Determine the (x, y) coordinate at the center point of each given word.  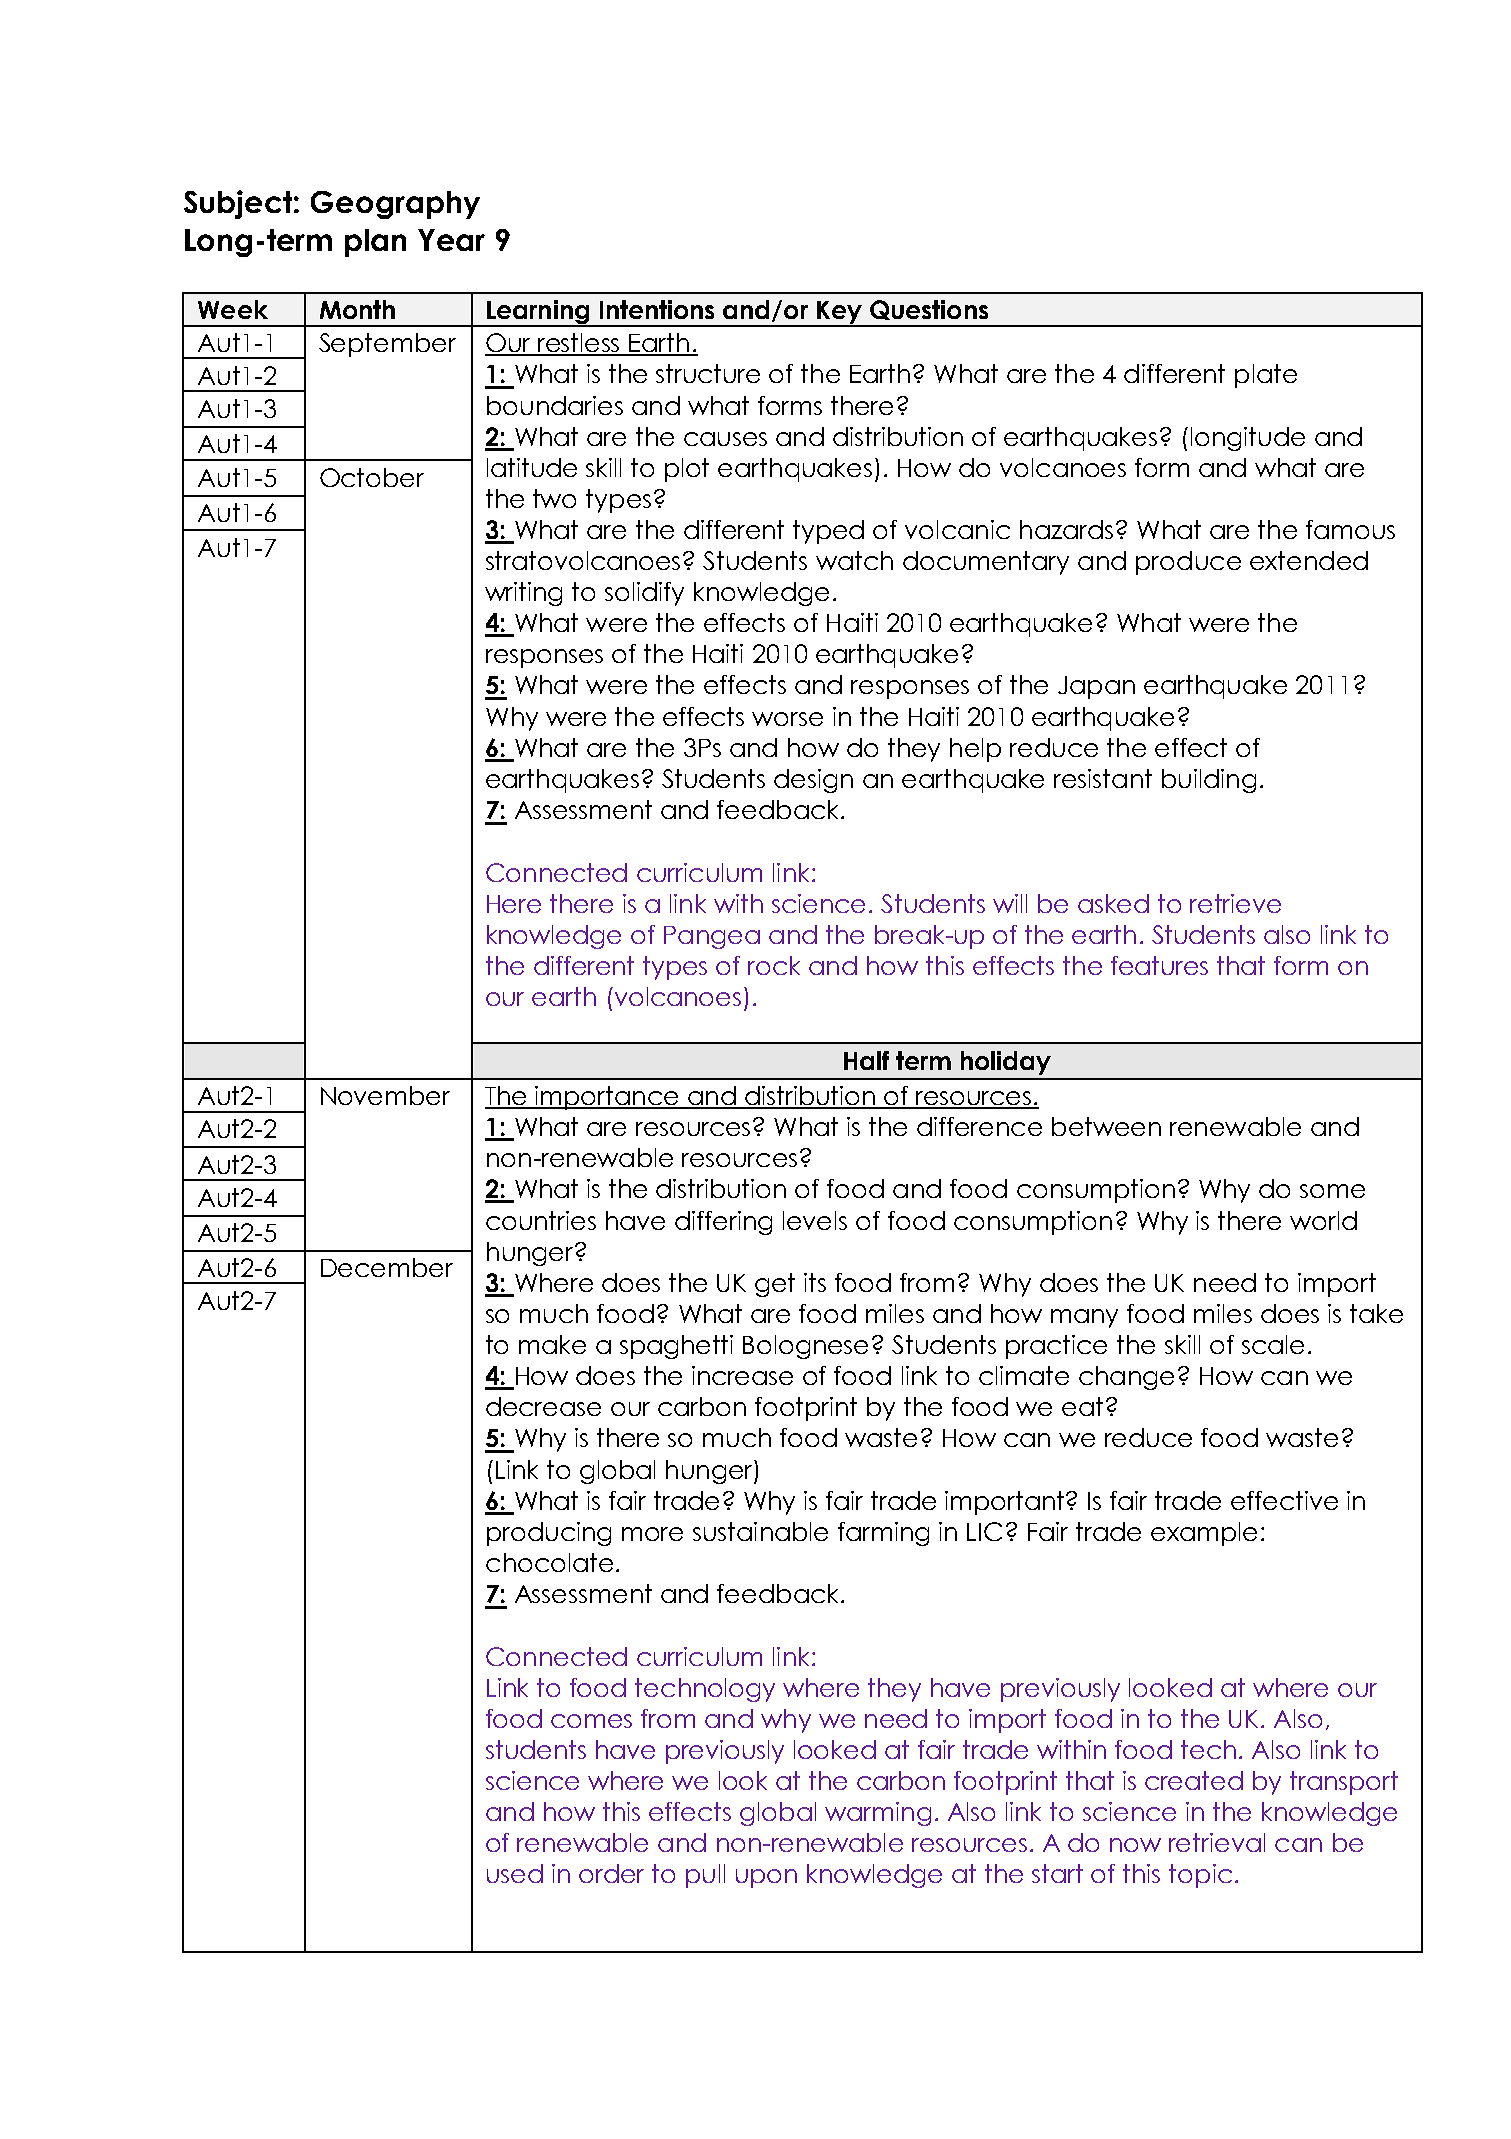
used (515, 1873)
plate (1266, 376)
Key (839, 313)
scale (1273, 1344)
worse (787, 719)
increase (742, 1375)
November (385, 1095)
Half (866, 1060)
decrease (543, 1406)
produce (1188, 563)
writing (523, 594)
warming (878, 1814)
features (1159, 965)
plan (375, 243)
